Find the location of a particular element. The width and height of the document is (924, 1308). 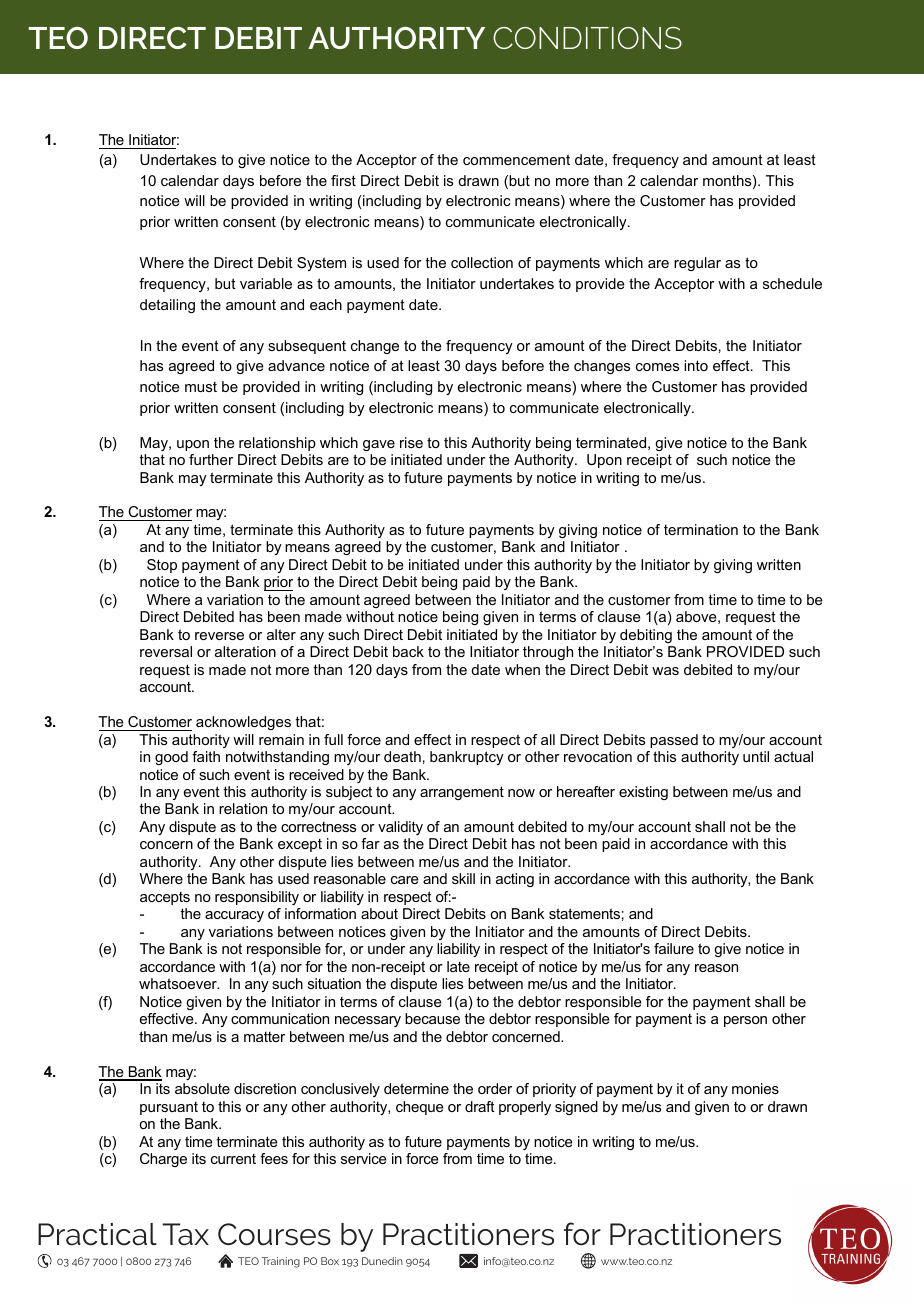

arrangement is located at coordinates (462, 793).
